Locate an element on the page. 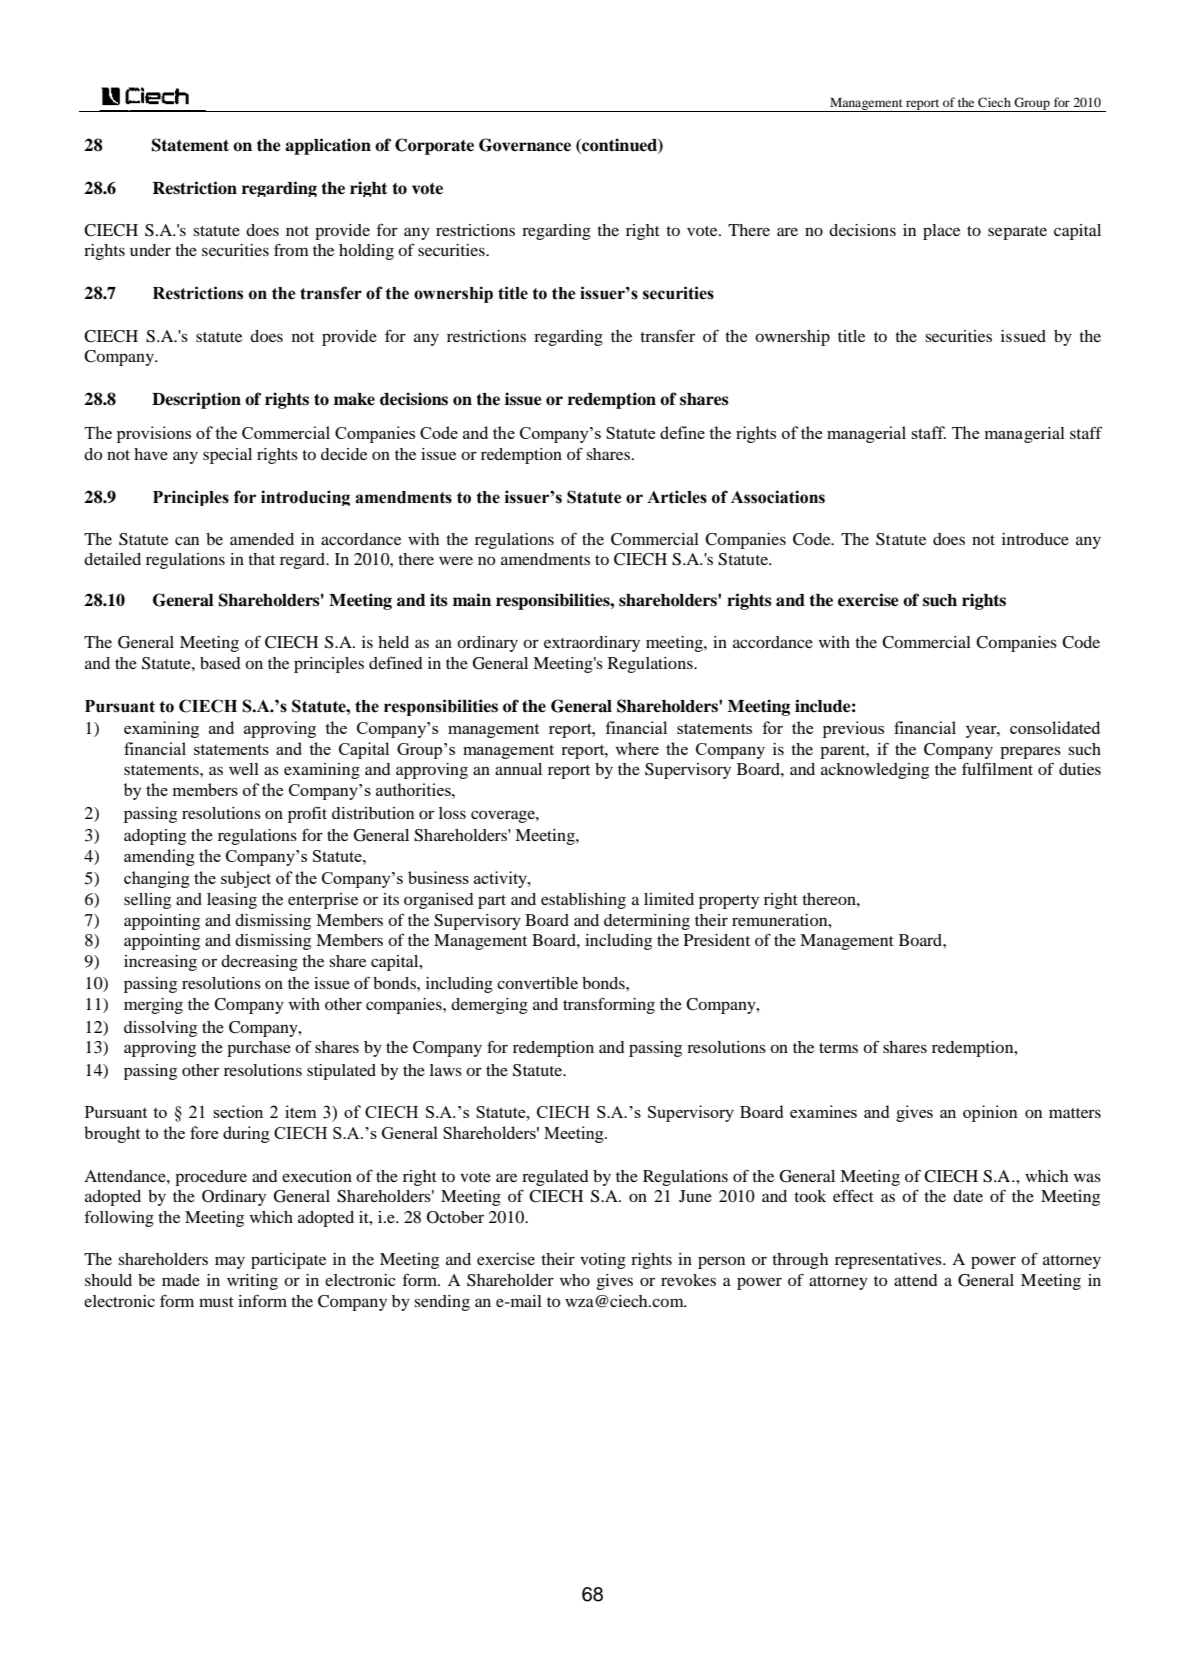  place is located at coordinates (941, 232).
